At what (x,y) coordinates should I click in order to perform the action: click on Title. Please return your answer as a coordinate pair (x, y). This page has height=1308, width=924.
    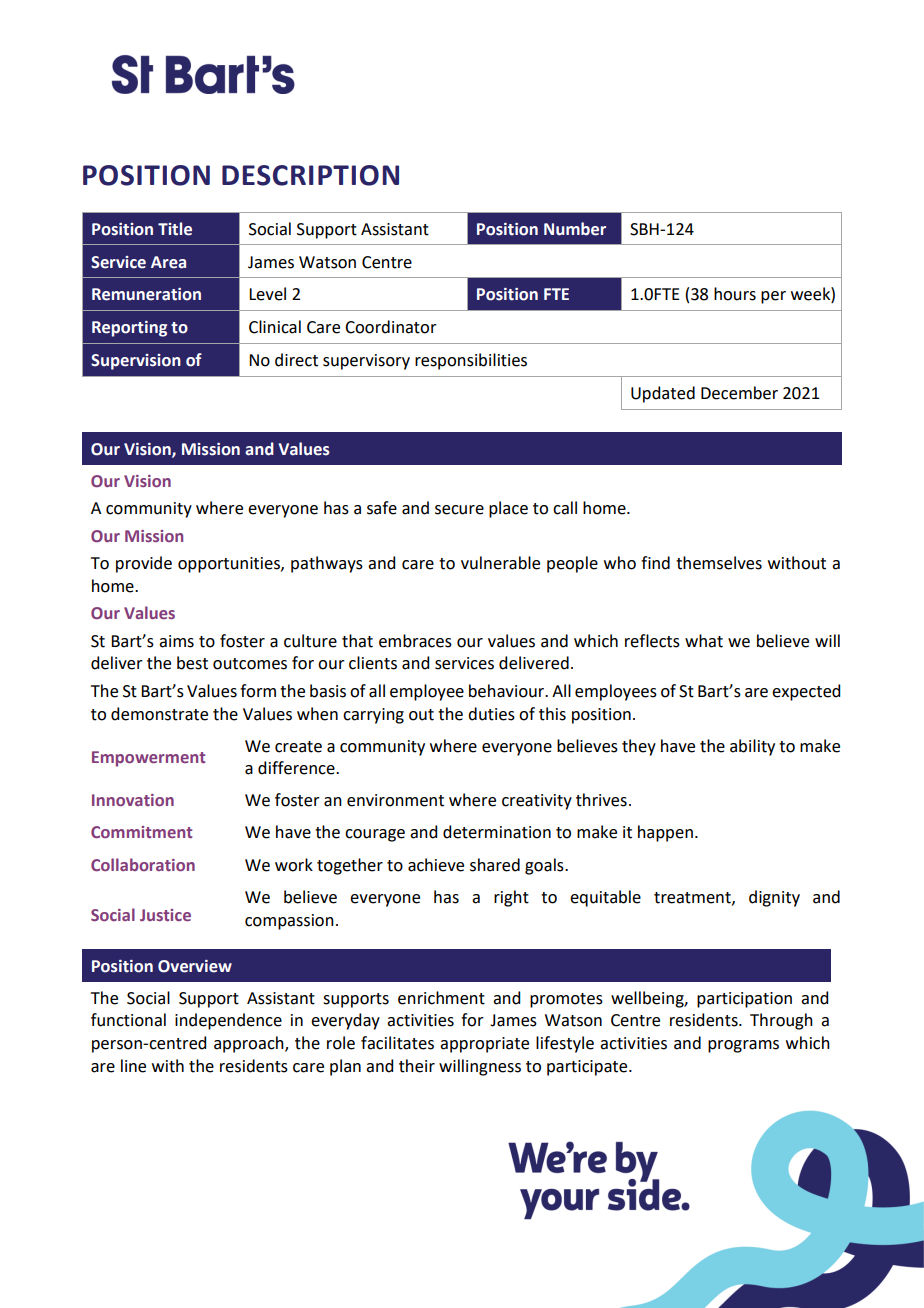
    Looking at the image, I should click on (175, 229).
